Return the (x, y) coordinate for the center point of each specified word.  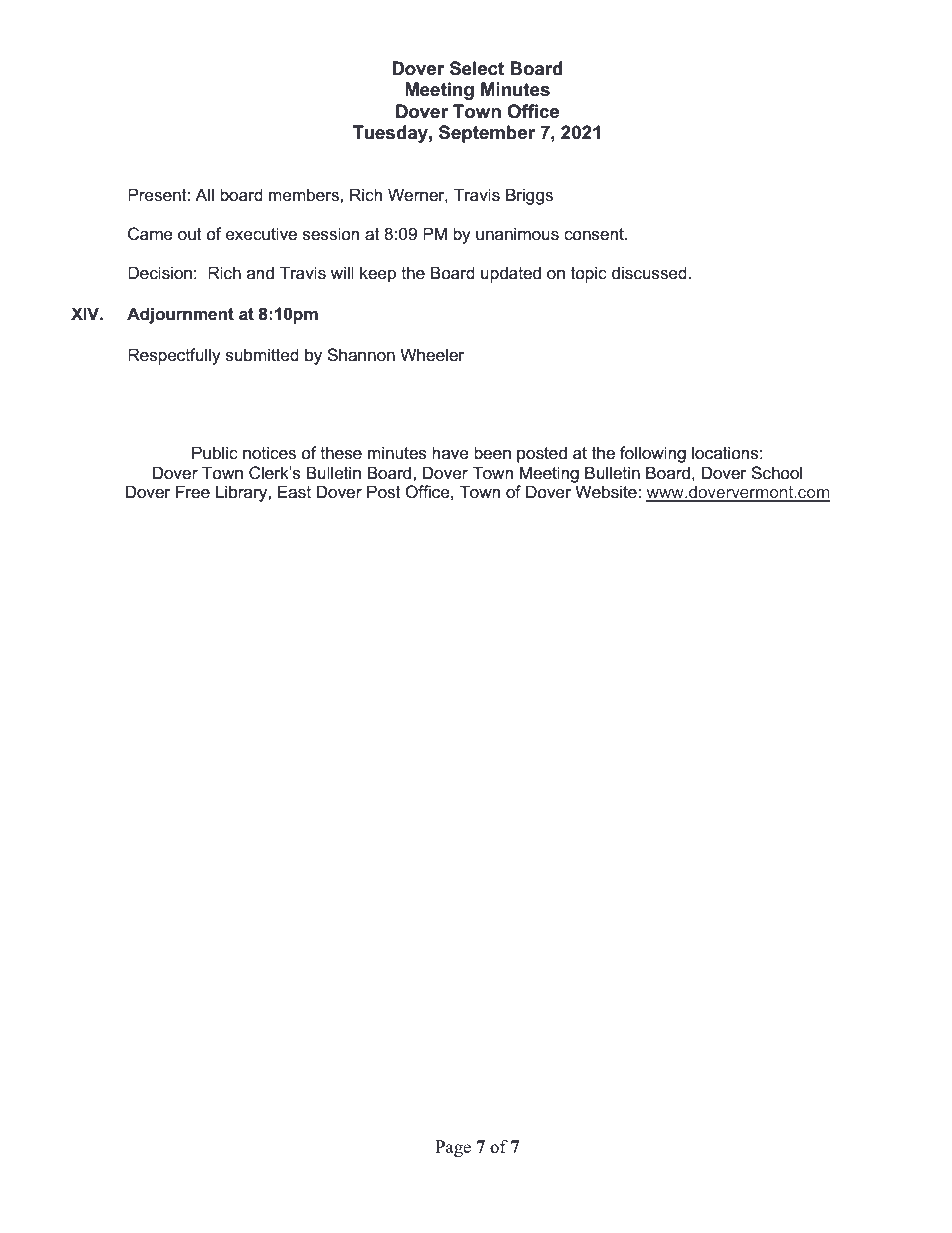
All (204, 194)
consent (595, 234)
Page (453, 1148)
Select (477, 68)
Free (193, 492)
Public (215, 453)
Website (607, 492)
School (776, 473)
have (450, 453)
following (653, 454)
